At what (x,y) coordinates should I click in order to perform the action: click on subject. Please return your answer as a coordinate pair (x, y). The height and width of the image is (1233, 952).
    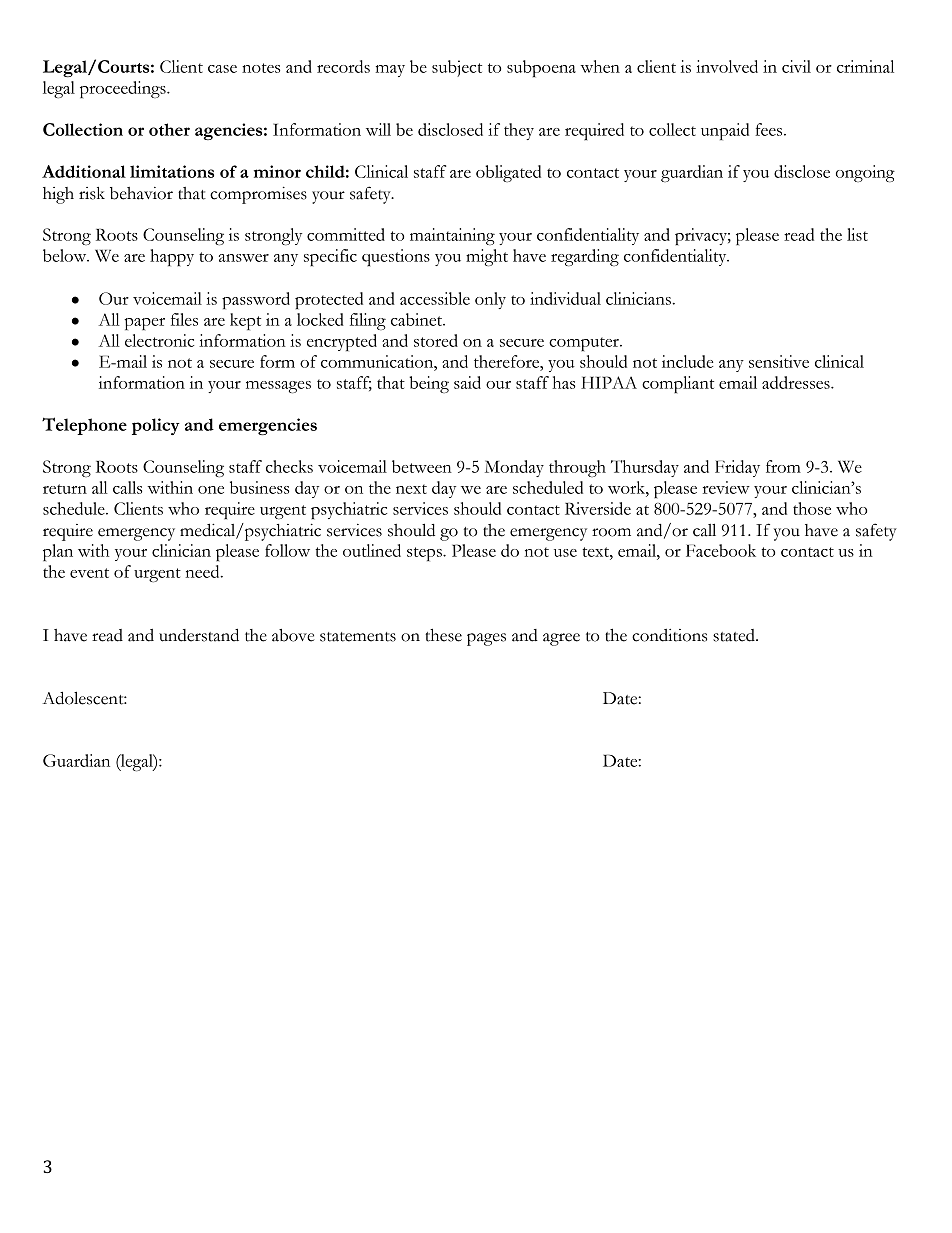
    Looking at the image, I should click on (457, 68).
